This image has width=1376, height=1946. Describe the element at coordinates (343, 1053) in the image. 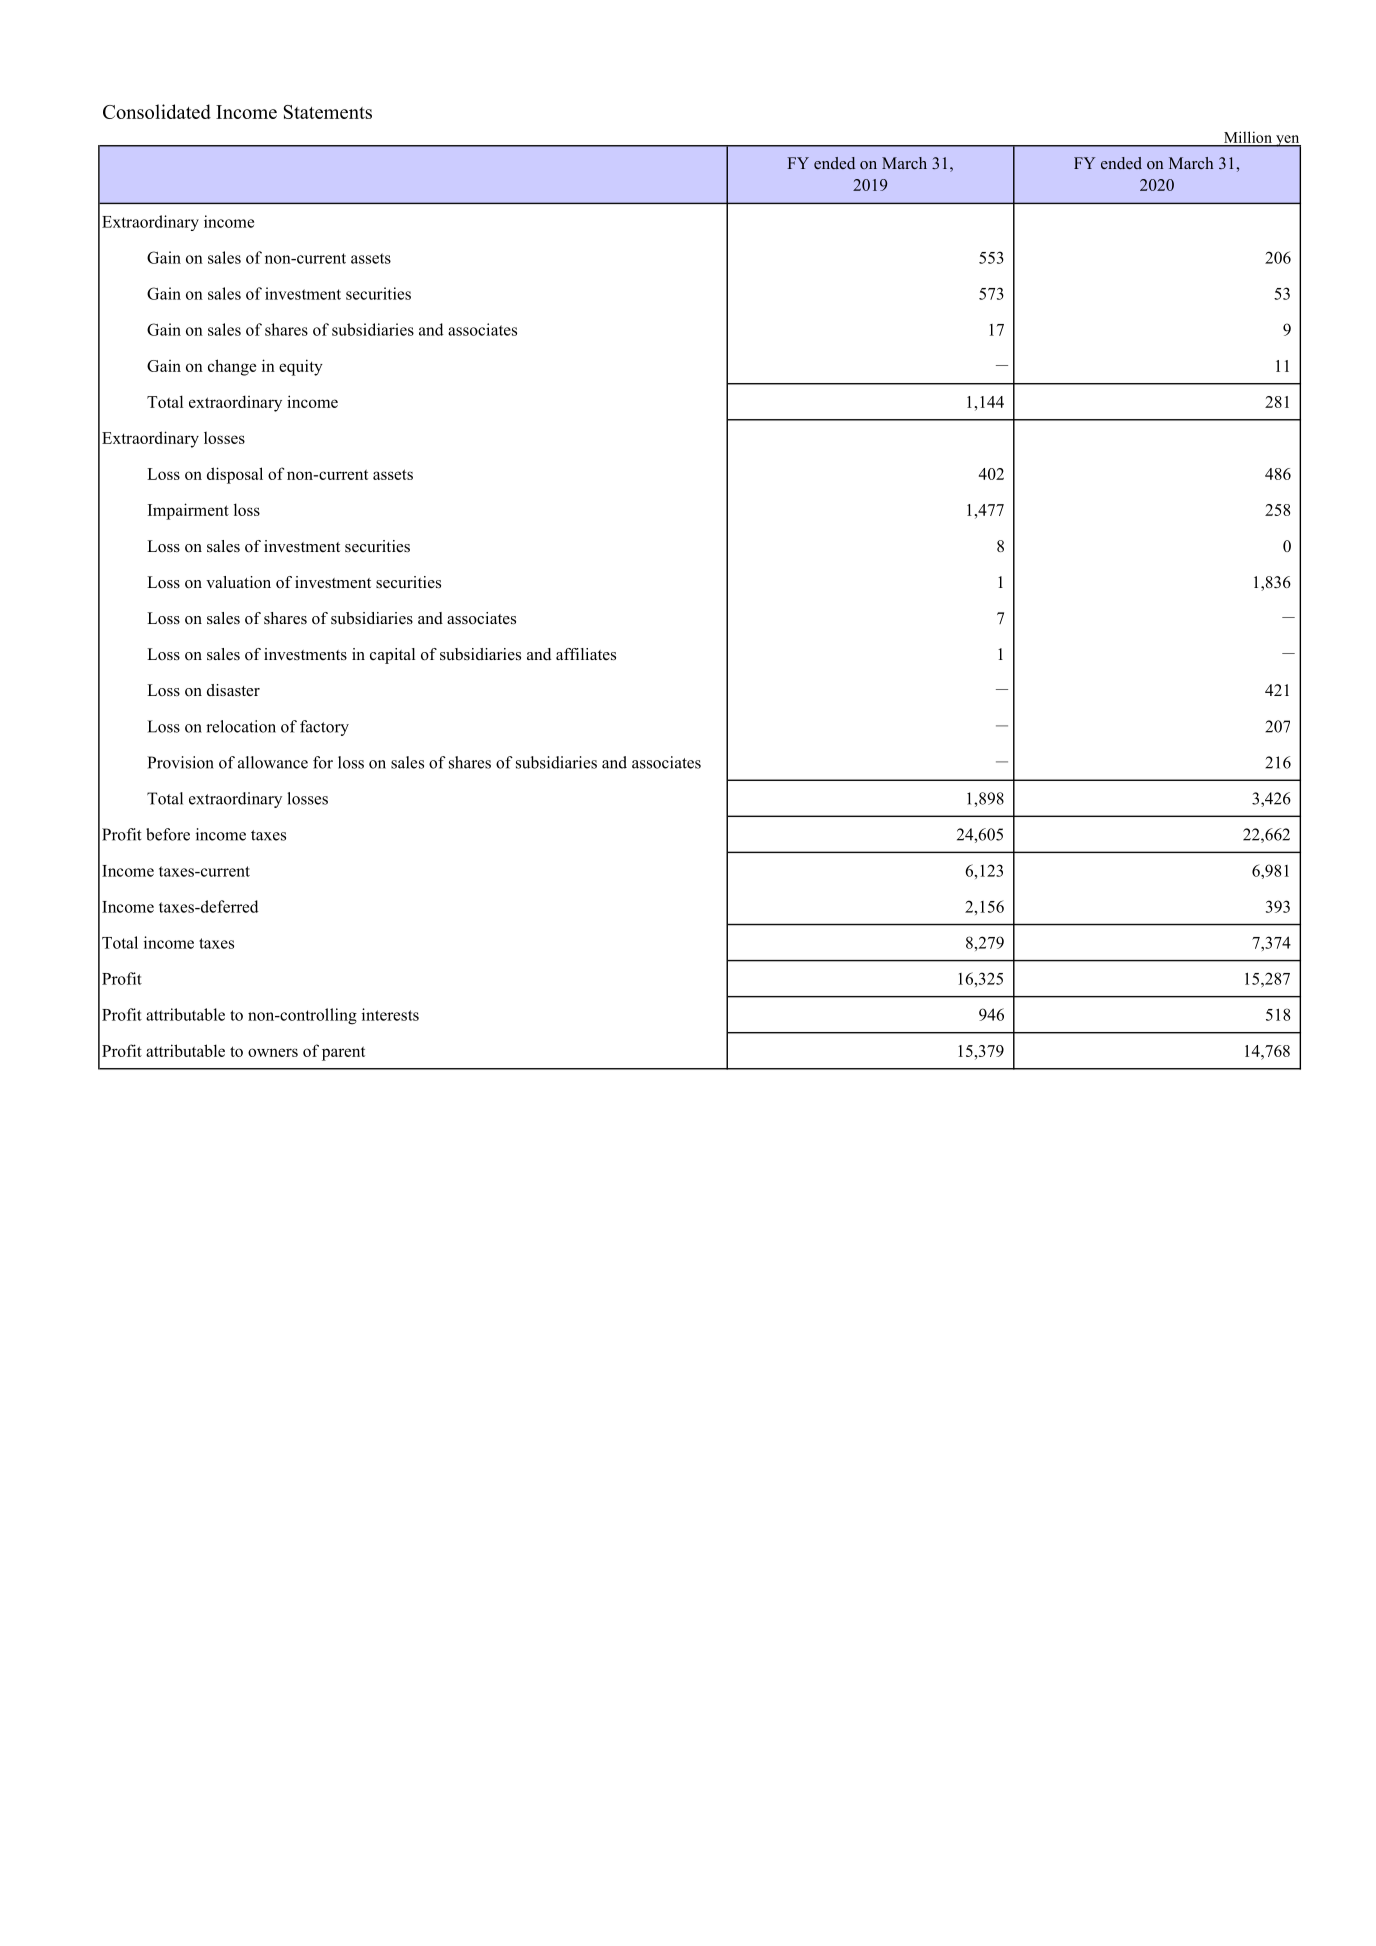

I see `parent` at that location.
